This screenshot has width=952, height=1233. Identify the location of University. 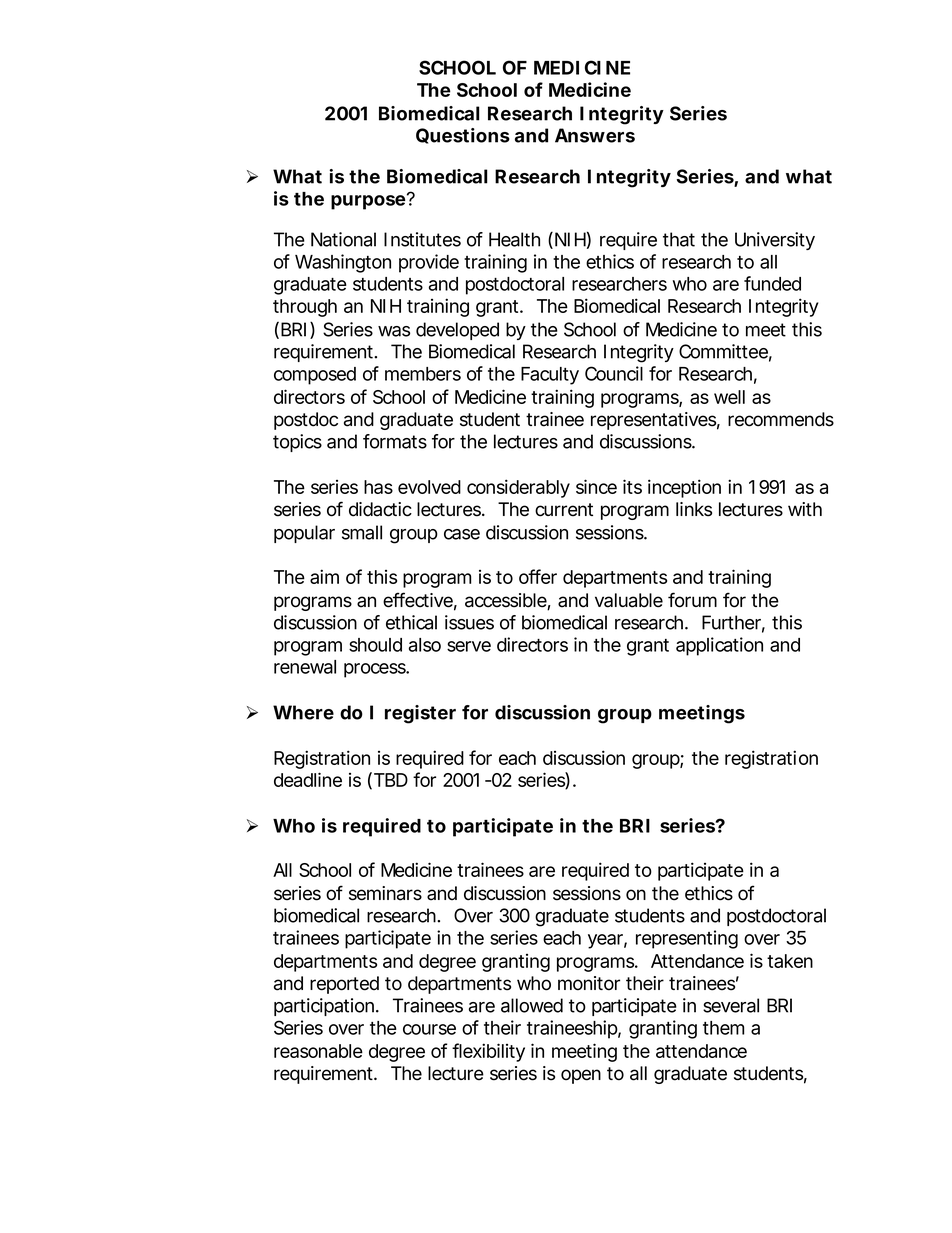
(775, 241).
